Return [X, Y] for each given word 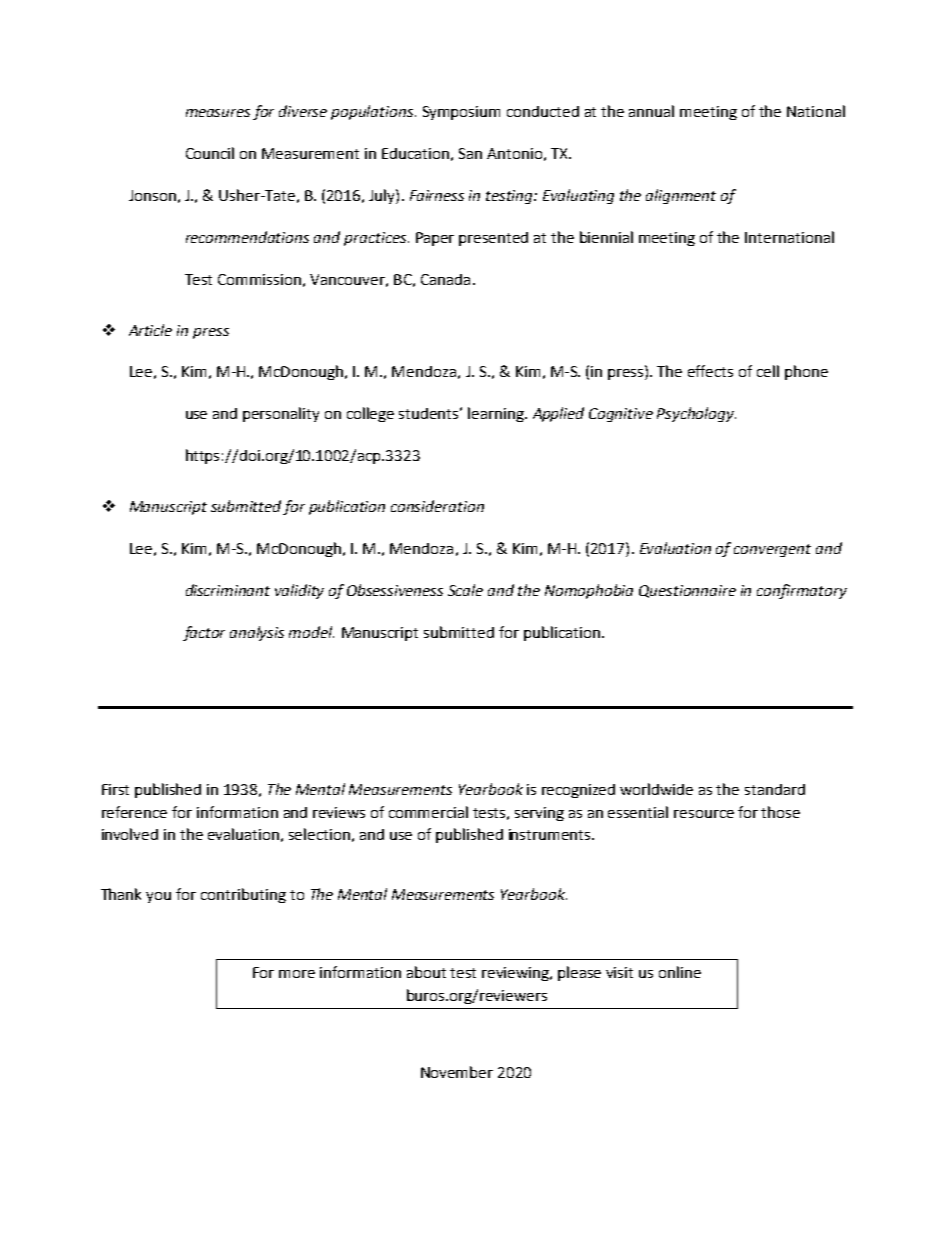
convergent [772, 550]
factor [204, 633]
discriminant [228, 590]
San [470, 153]
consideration [437, 506]
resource [704, 814]
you [158, 897]
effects [710, 371]
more [297, 974]
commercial [428, 812]
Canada [445, 279]
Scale [465, 590]
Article [150, 330]
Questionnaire [687, 591]
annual [651, 111]
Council [210, 153]
